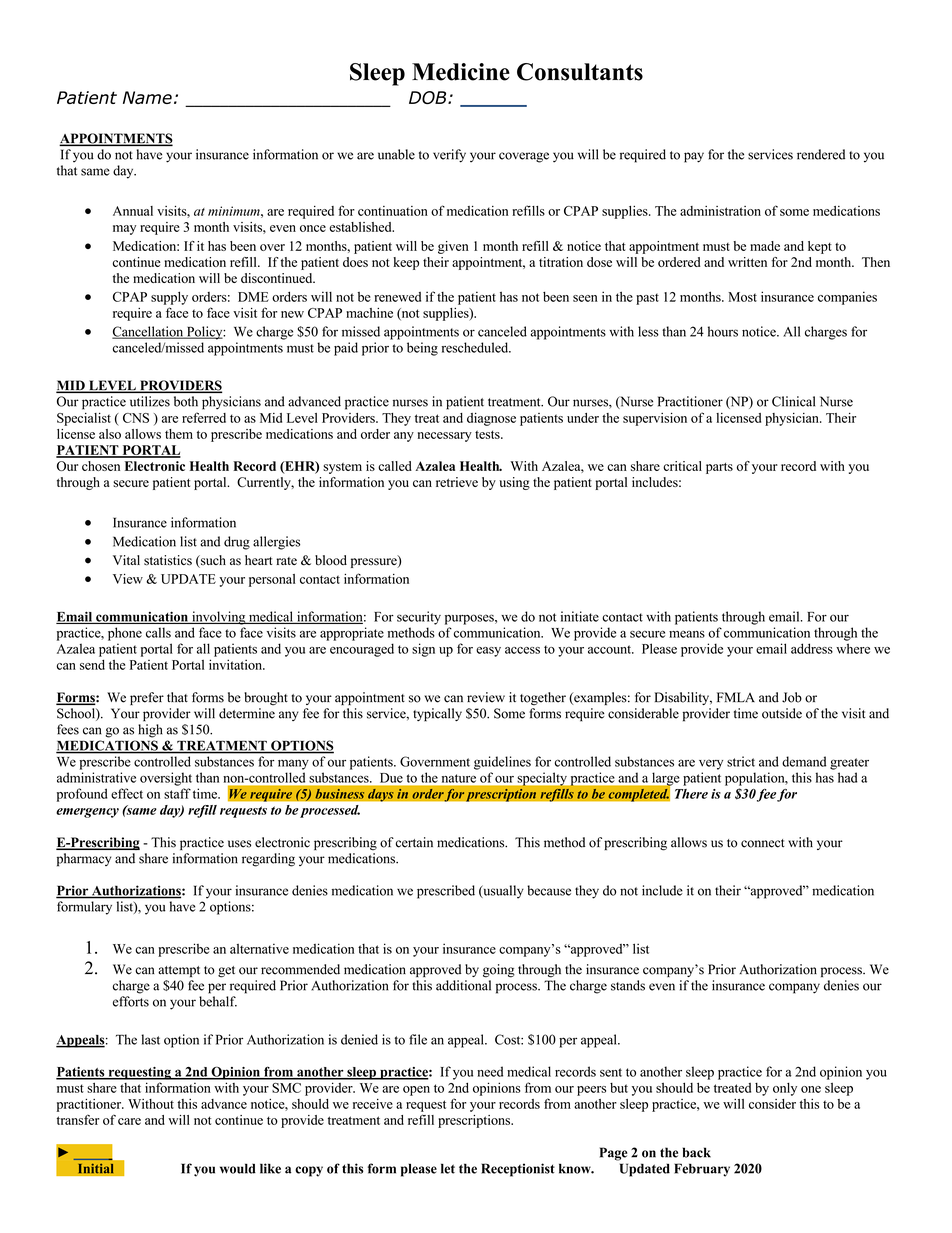 The image size is (952, 1233). Describe the element at coordinates (147, 97) in the screenshot. I see `Name` at that location.
